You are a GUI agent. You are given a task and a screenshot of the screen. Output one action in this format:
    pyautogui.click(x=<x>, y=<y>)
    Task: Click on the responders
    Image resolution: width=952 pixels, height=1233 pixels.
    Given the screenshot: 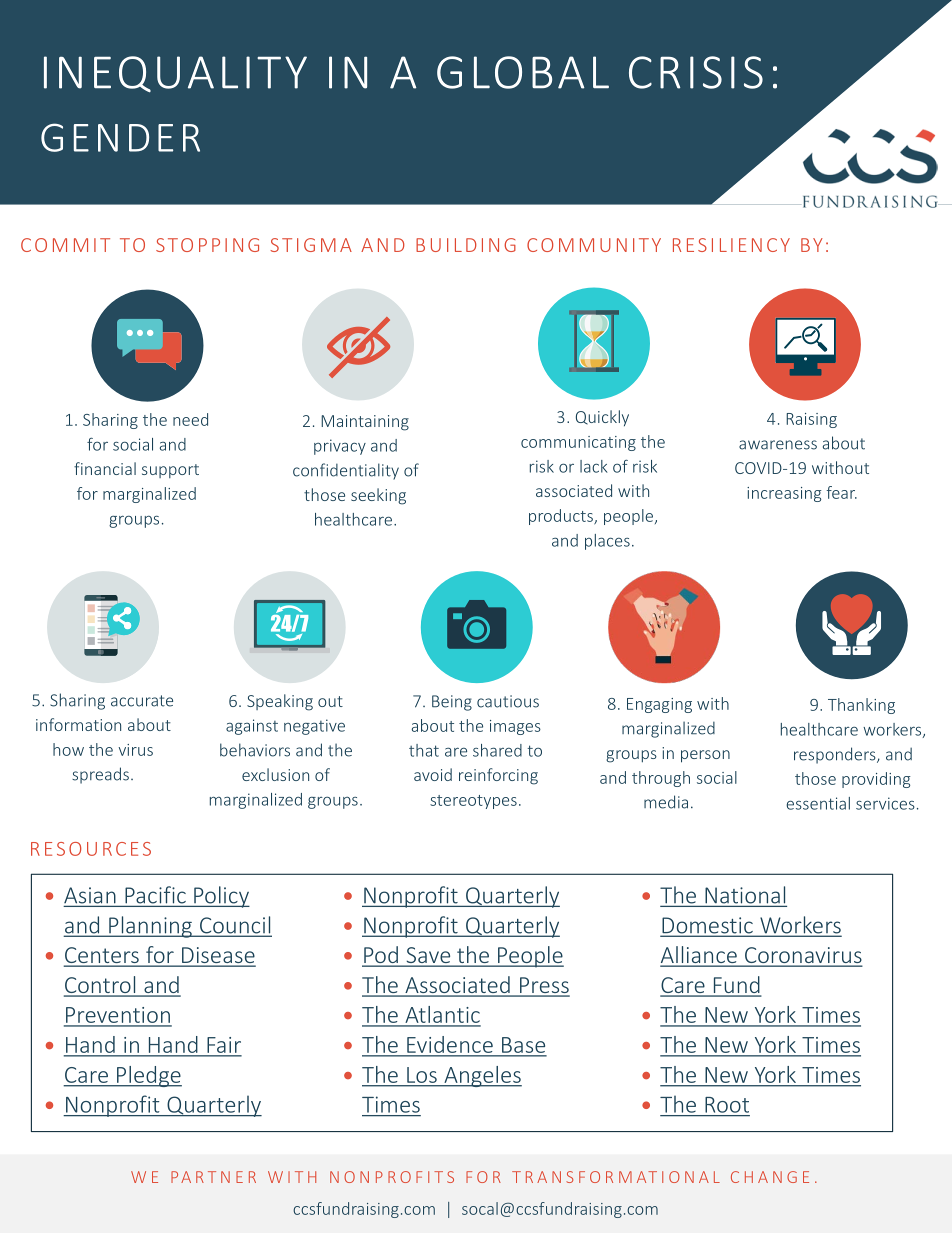 What is the action you would take?
    pyautogui.click(x=836, y=755)
